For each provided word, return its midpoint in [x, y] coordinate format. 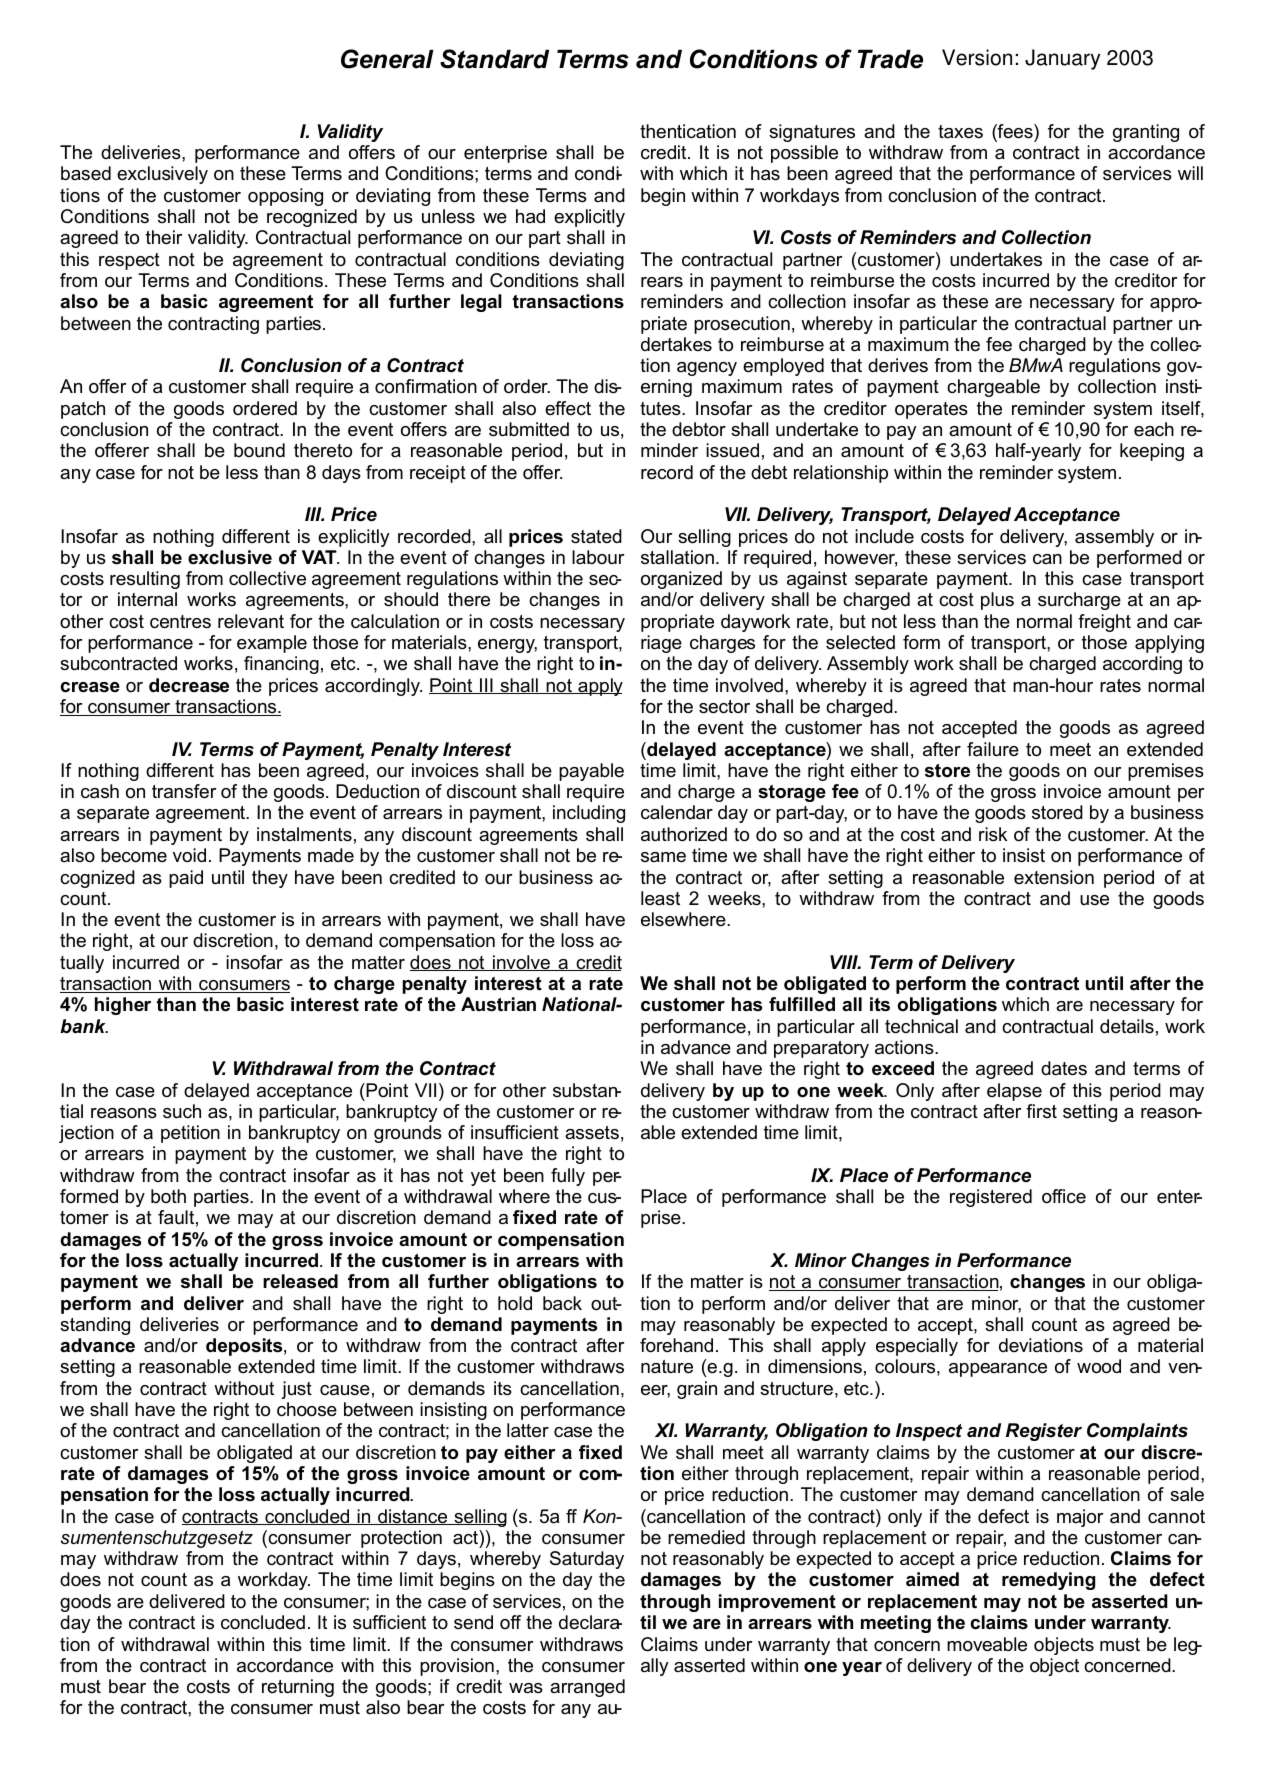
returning [298, 1688]
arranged [587, 1688]
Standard [494, 59]
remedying [1048, 1581]
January [1062, 59]
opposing [285, 197]
